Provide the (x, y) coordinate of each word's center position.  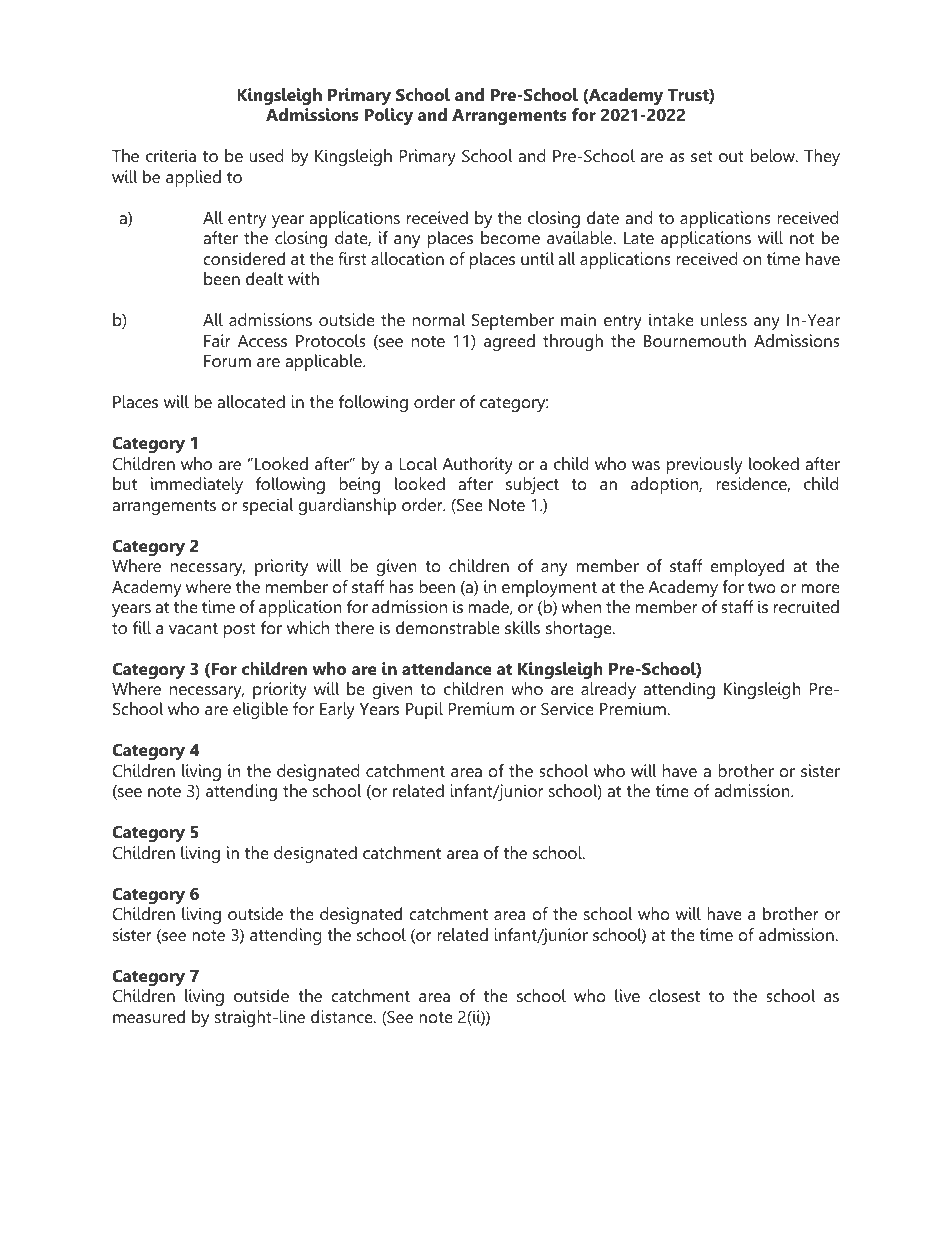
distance (343, 1016)
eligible (260, 710)
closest (674, 995)
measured (149, 1016)
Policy (389, 116)
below (774, 155)
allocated (251, 401)
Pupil (424, 710)
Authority (477, 465)
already (608, 690)
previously (705, 465)
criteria (171, 155)
